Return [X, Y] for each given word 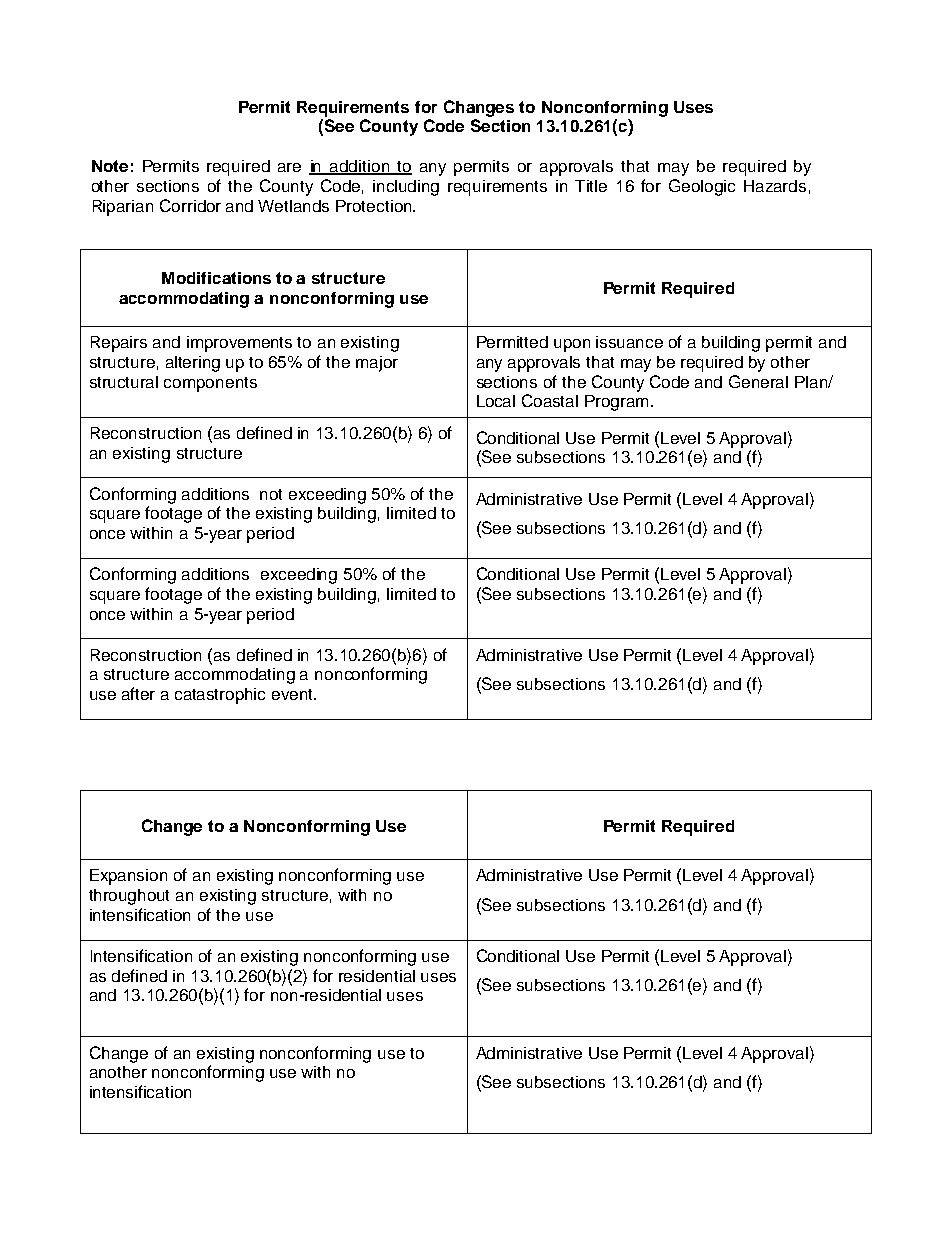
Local [496, 401]
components [210, 384]
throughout [129, 897]
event [293, 694]
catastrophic [220, 696]
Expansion [128, 877]
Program [616, 403]
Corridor [190, 205]
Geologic [702, 187]
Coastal [550, 400]
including [406, 188]
